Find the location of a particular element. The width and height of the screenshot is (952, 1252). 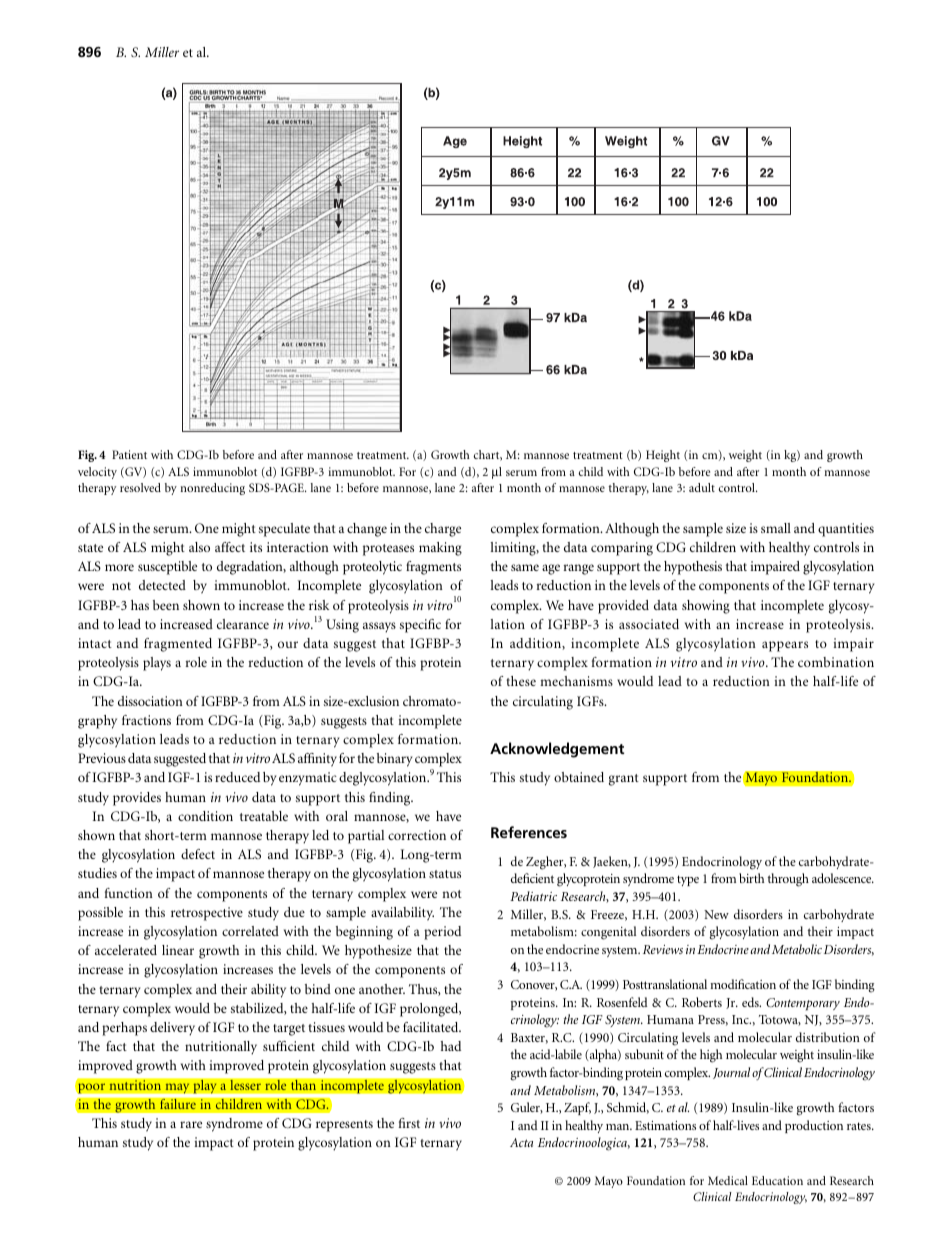

rare is located at coordinates (191, 1124).
